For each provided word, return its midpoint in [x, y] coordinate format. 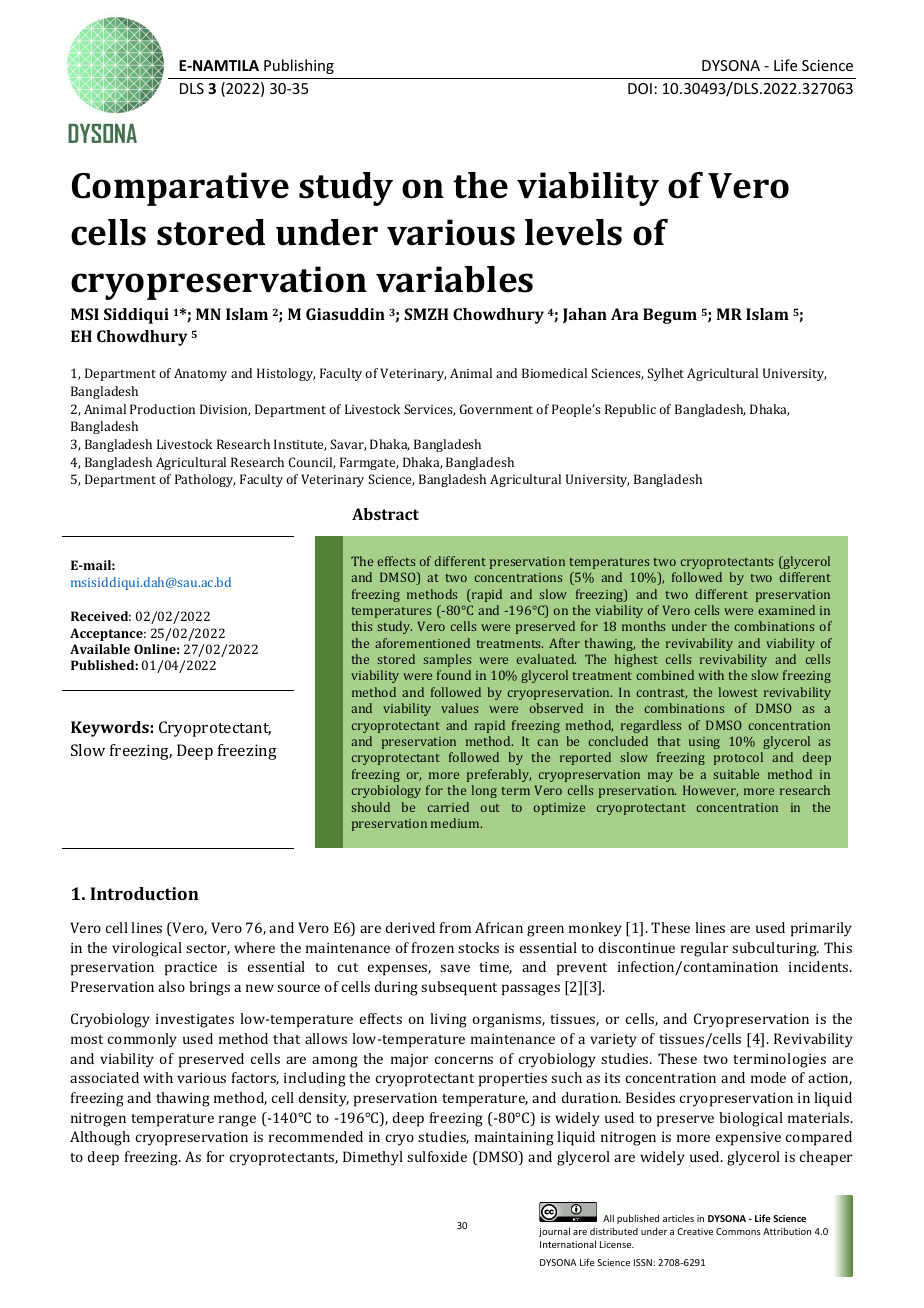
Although [100, 1138]
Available [100, 649]
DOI [640, 88]
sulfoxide [437, 1156]
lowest [738, 692]
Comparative [180, 189]
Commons [738, 1231]
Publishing [299, 66]
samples [447, 660]
